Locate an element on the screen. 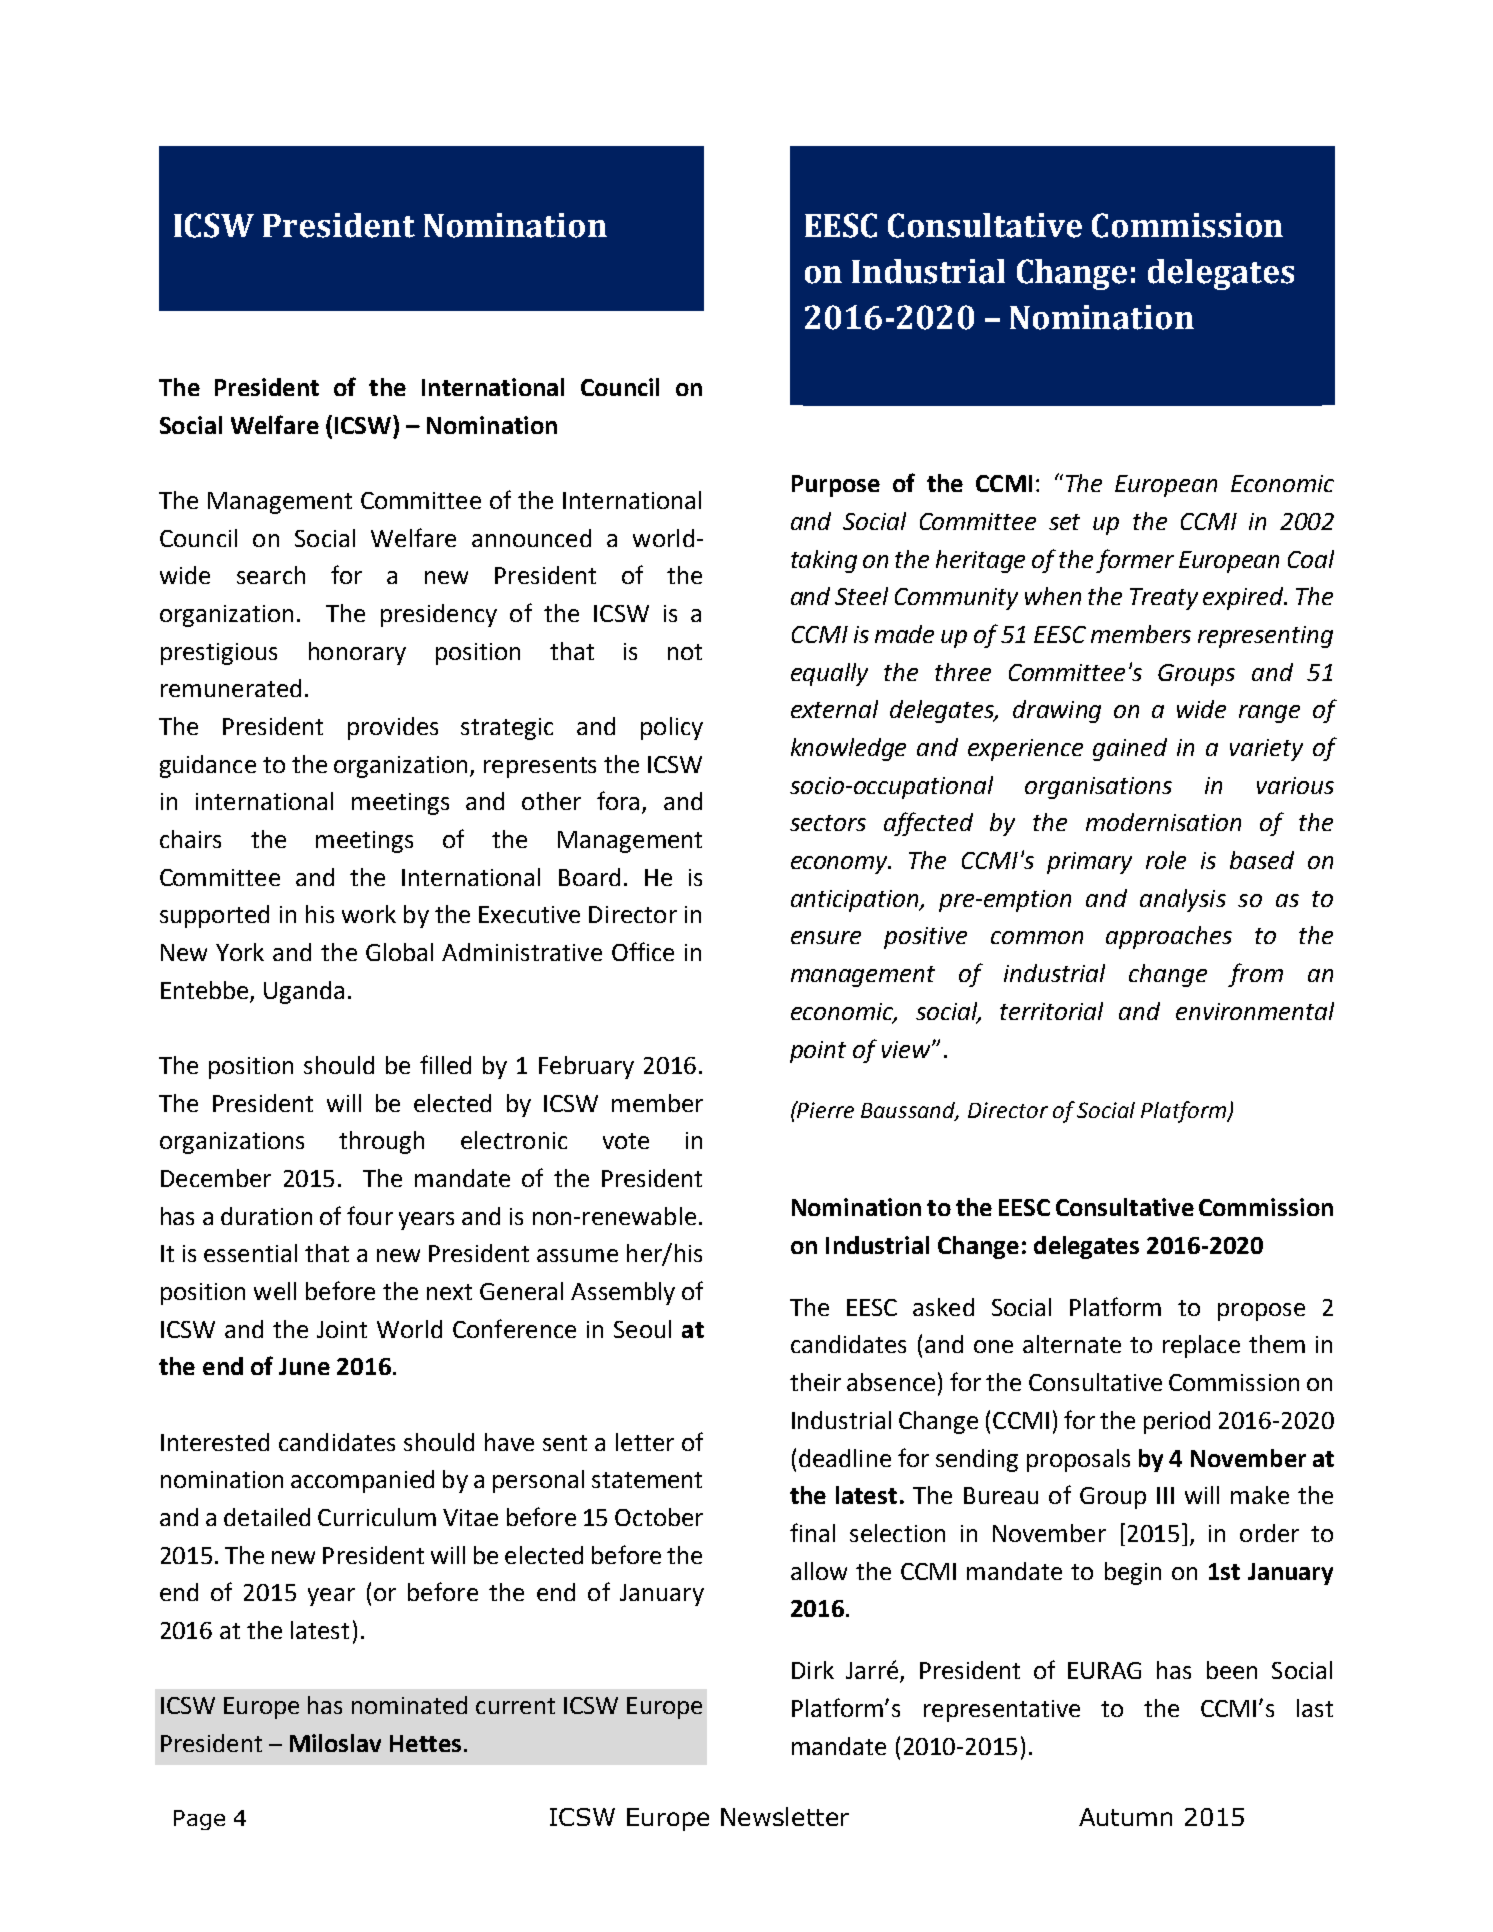 This screenshot has width=1493, height=1932. replace is located at coordinates (1201, 1346).
